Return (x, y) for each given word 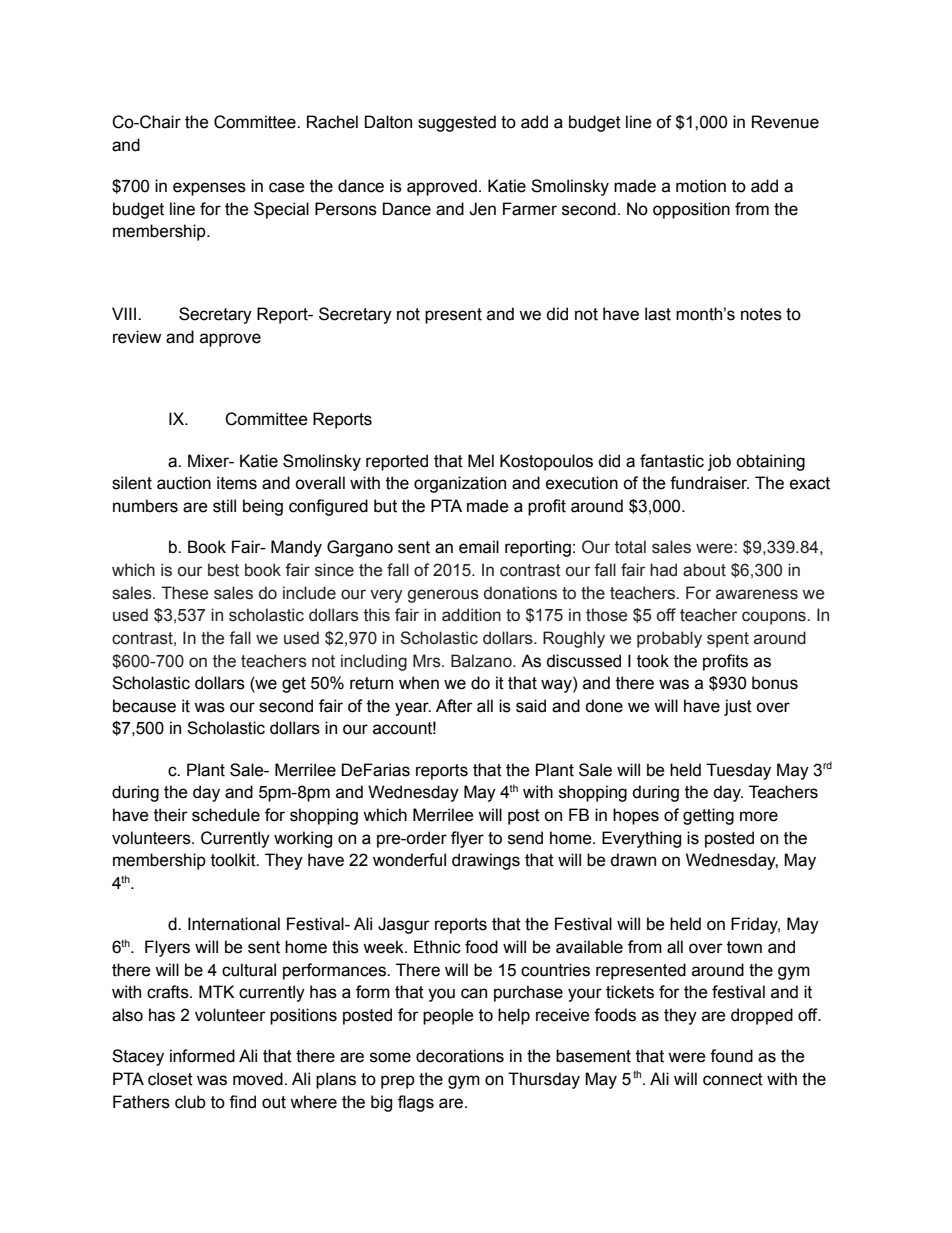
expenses (209, 189)
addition (471, 615)
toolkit (234, 860)
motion (701, 186)
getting (708, 816)
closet (170, 1079)
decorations (460, 1056)
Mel (481, 461)
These (184, 593)
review (137, 337)
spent (728, 640)
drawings (486, 861)
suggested (457, 123)
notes (761, 314)
